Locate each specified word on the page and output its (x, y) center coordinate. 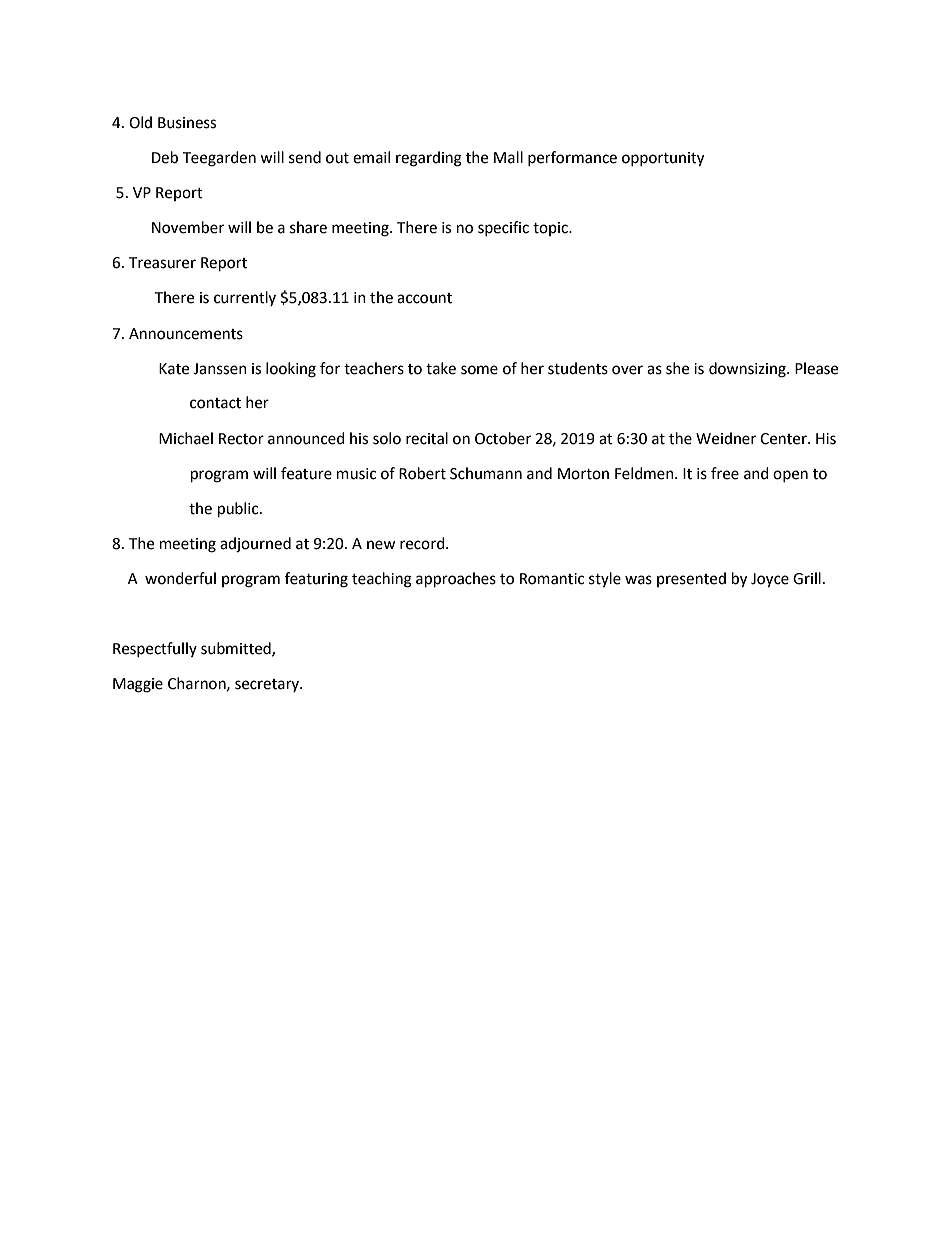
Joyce (770, 580)
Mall (508, 157)
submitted (237, 649)
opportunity (663, 159)
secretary (268, 685)
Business (187, 123)
